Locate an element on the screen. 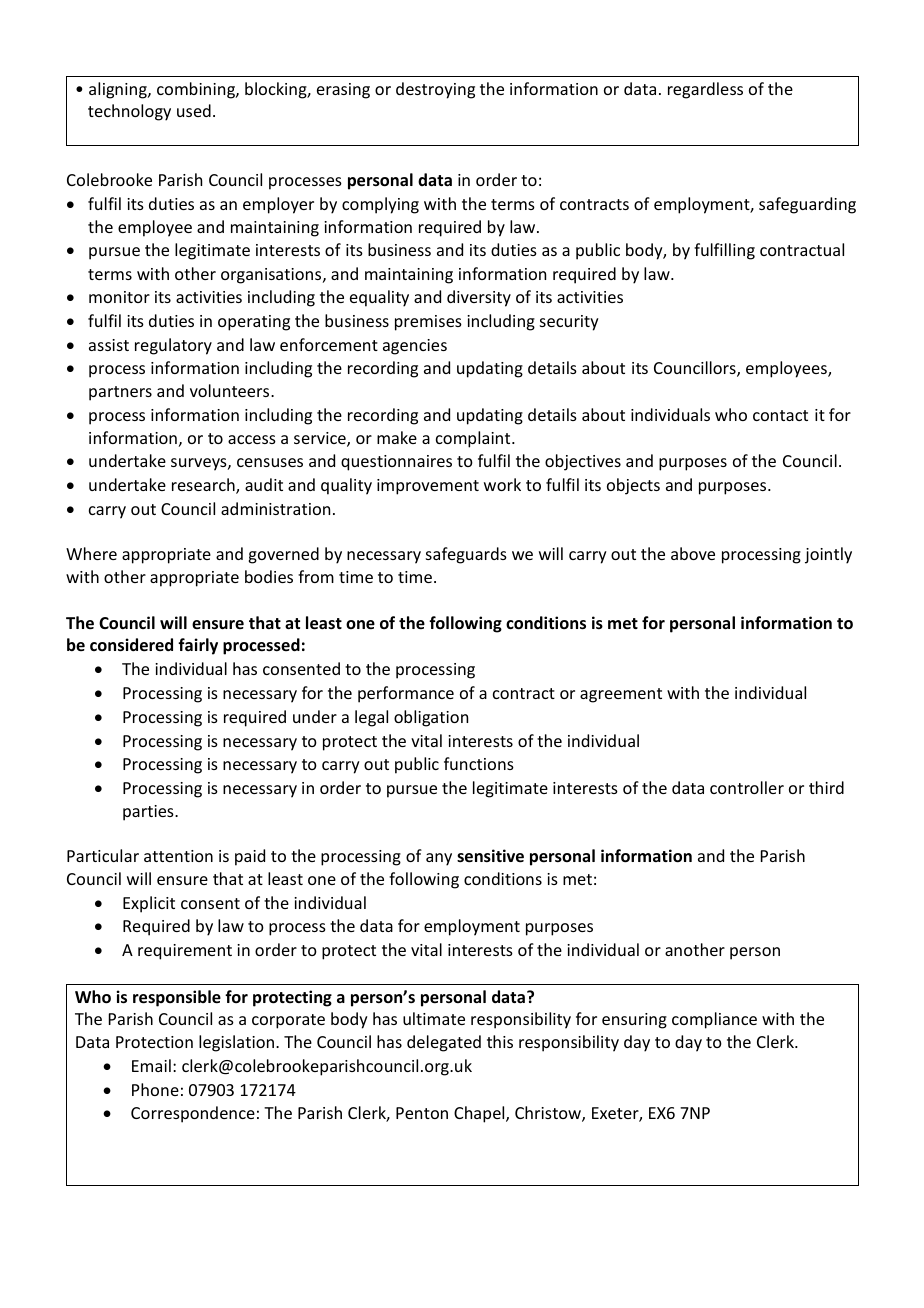 This screenshot has width=924, height=1308. above is located at coordinates (693, 553).
